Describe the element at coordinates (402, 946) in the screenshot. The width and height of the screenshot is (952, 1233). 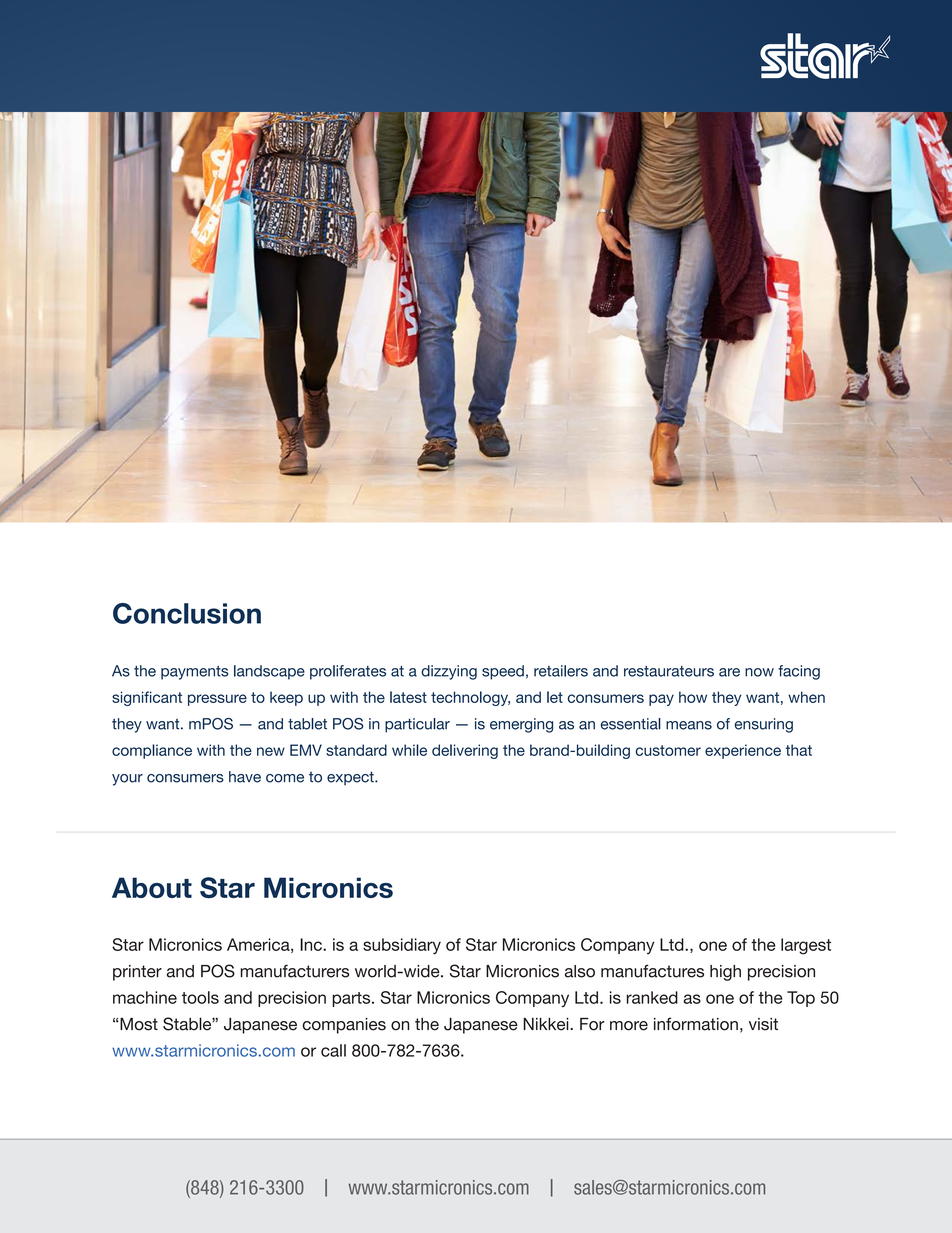
I see `subsidiary` at that location.
